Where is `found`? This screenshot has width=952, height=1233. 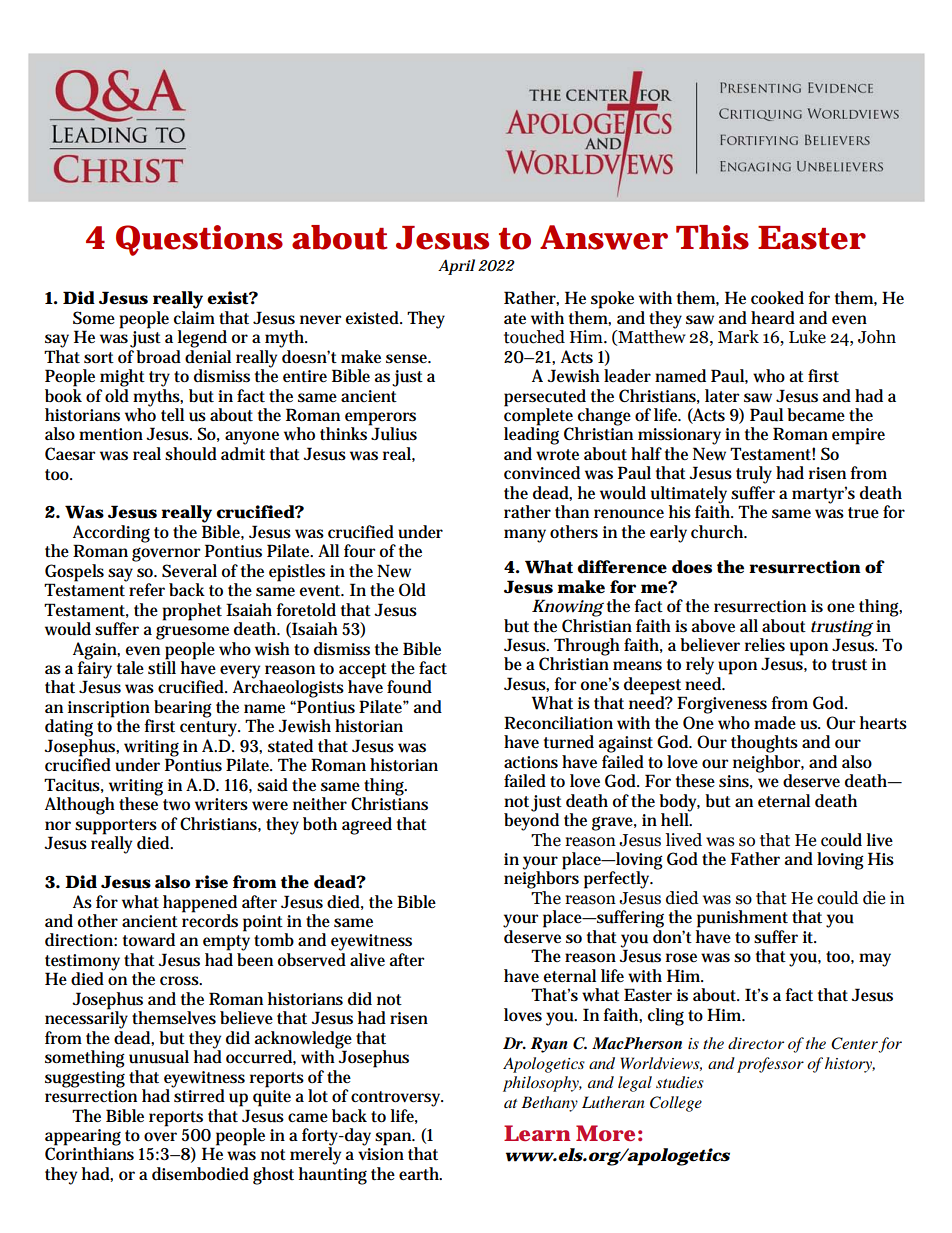
found is located at coordinates (409, 687).
